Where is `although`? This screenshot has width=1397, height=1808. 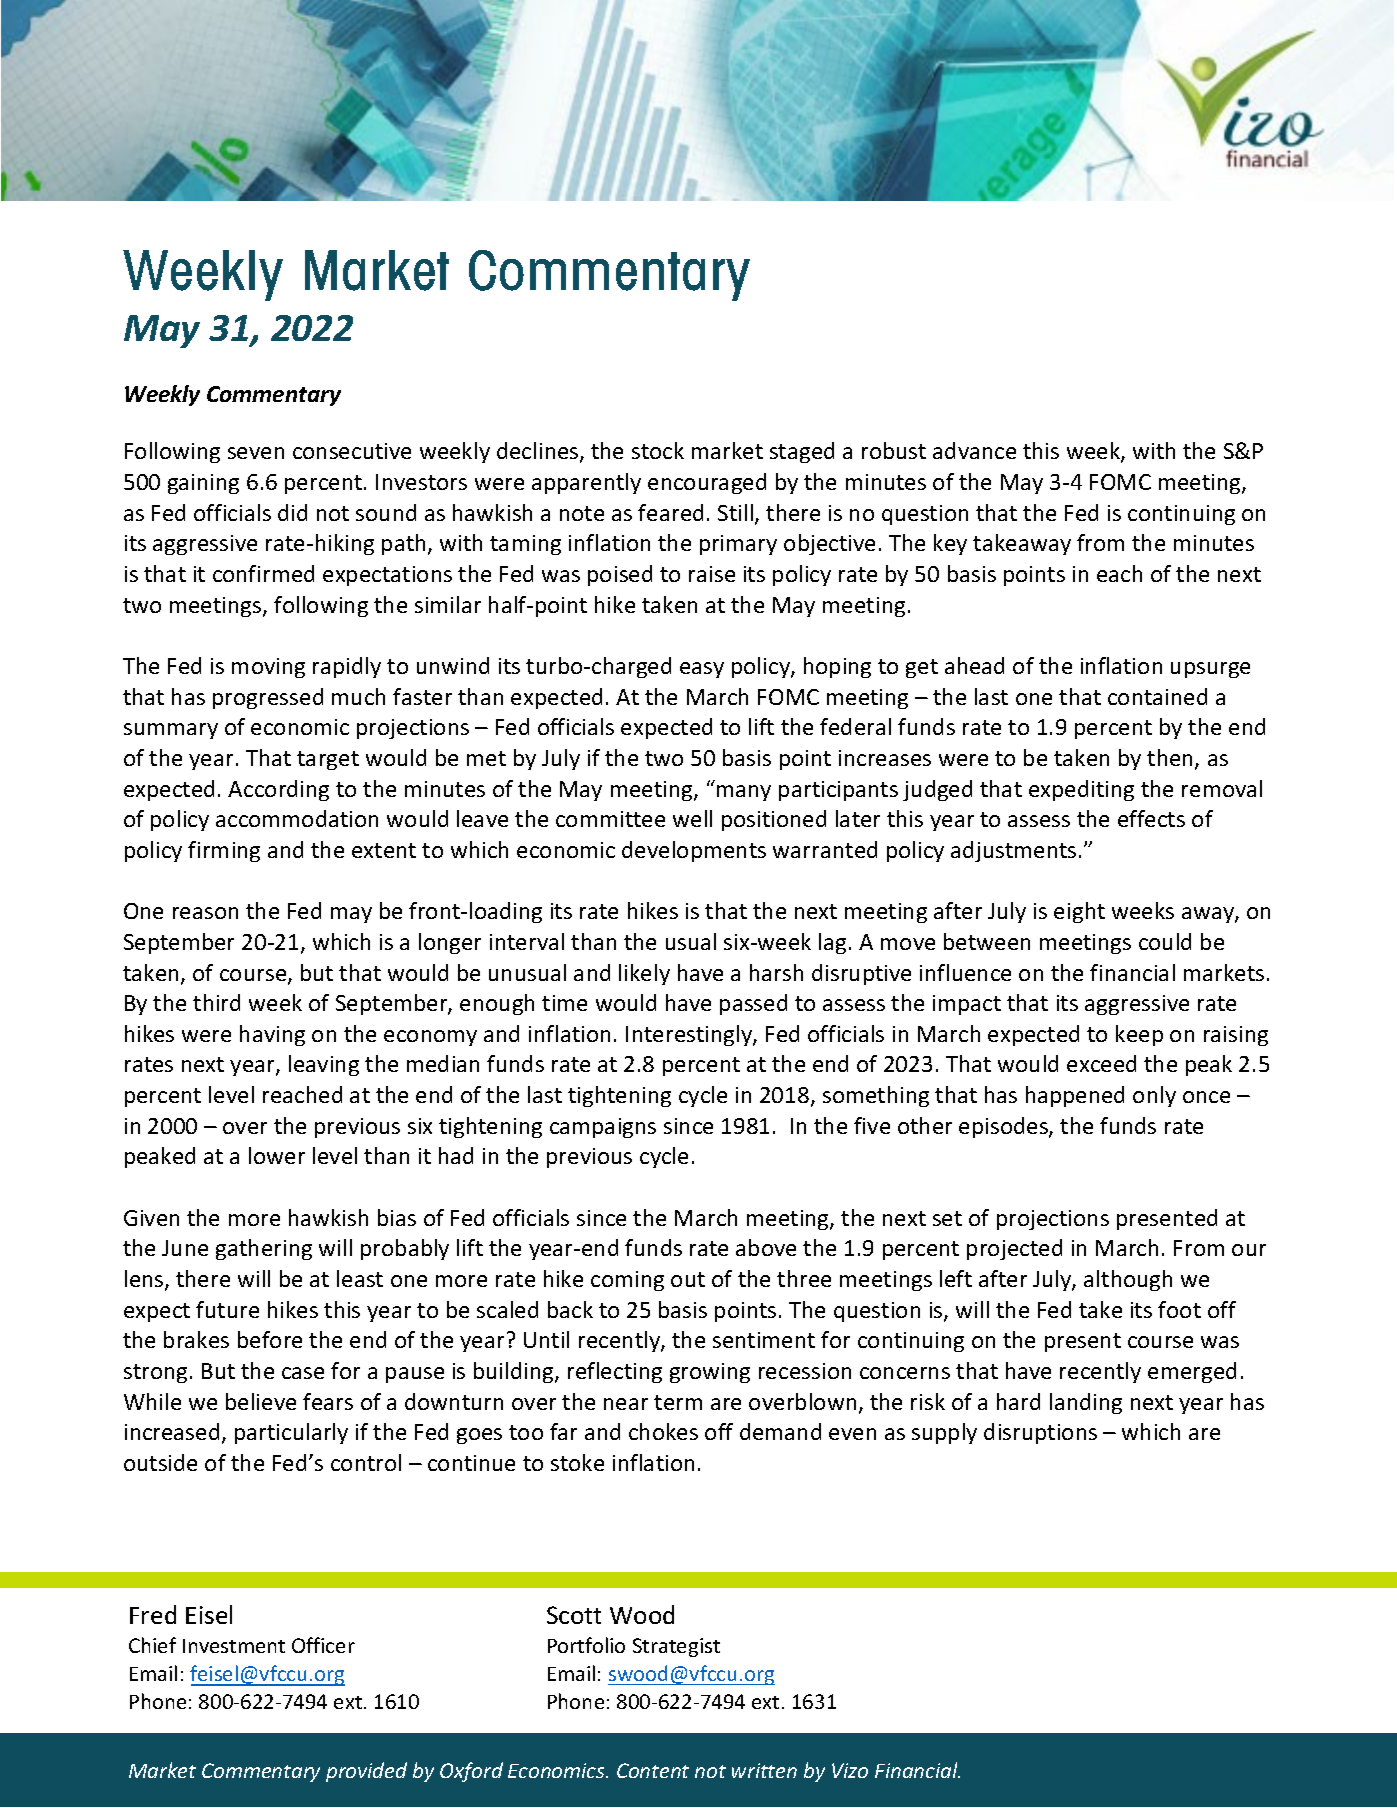
although is located at coordinates (1128, 1280).
